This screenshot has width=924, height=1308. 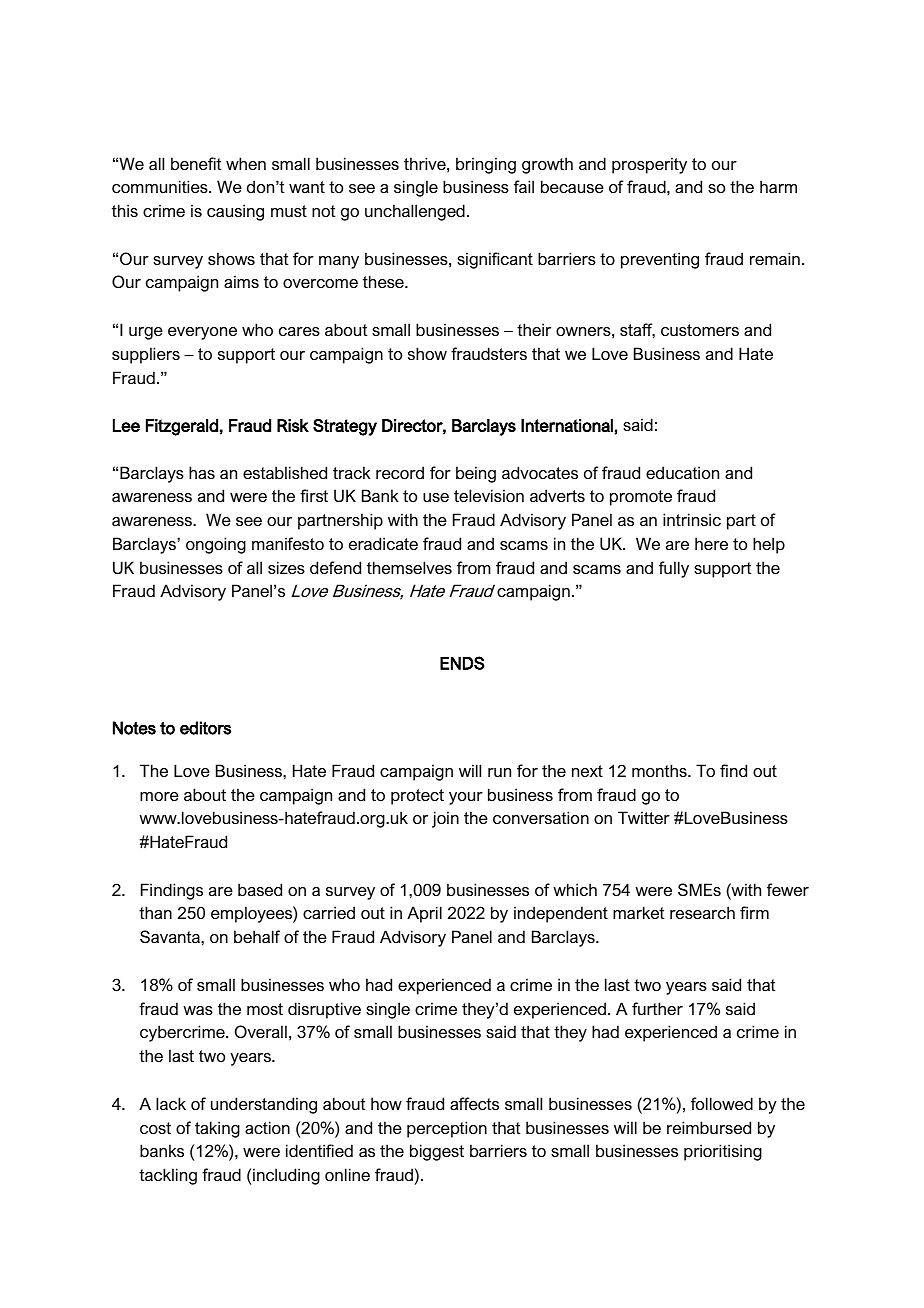 I want to click on research, so click(x=702, y=912).
